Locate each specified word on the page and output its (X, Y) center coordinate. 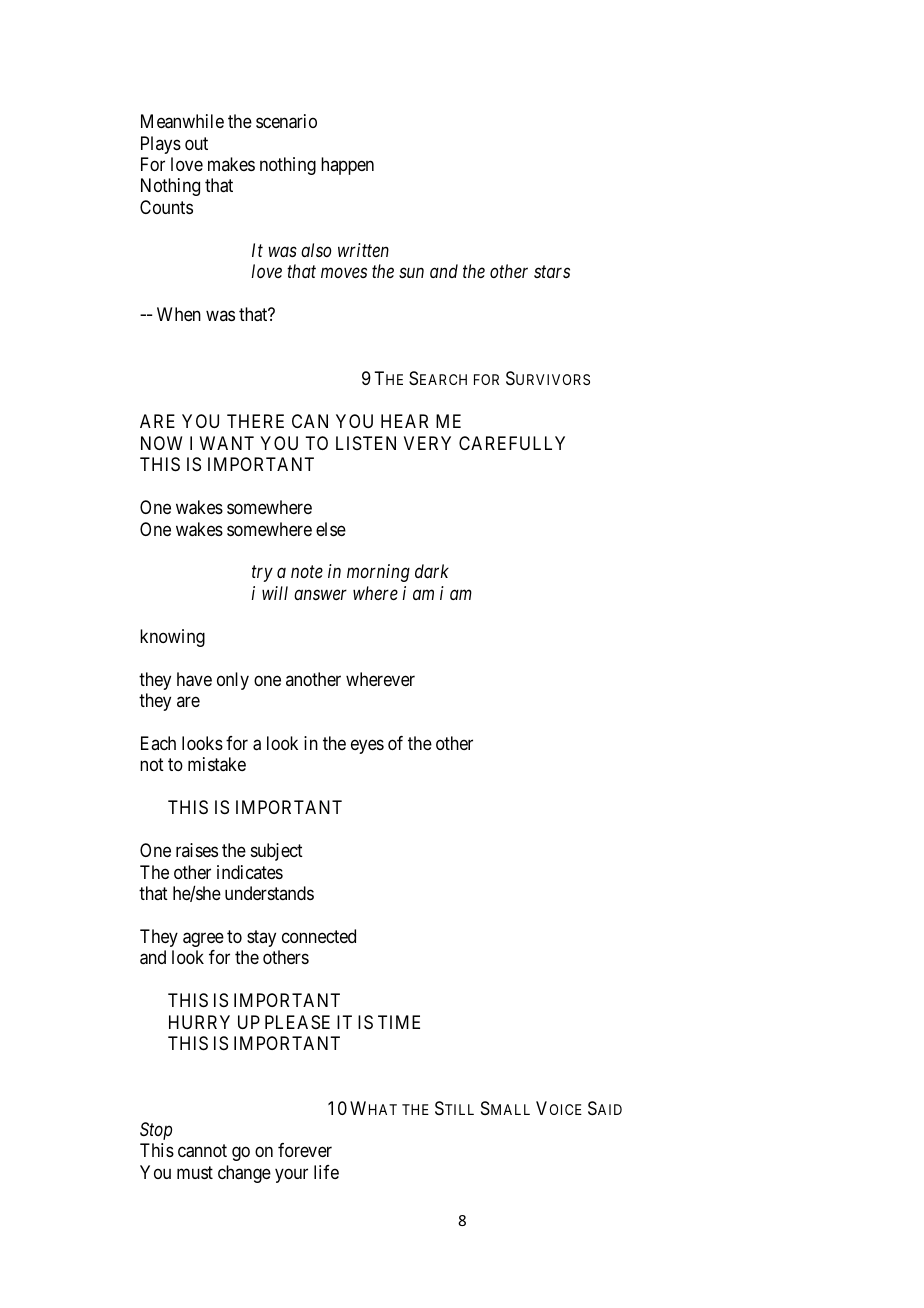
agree (203, 939)
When (179, 314)
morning (378, 573)
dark (432, 571)
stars (552, 272)
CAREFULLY (512, 443)
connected (319, 936)
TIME (399, 1022)
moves (344, 273)
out (196, 143)
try (262, 574)
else (331, 529)
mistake (217, 764)
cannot (202, 1151)
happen (347, 166)
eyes (367, 746)
